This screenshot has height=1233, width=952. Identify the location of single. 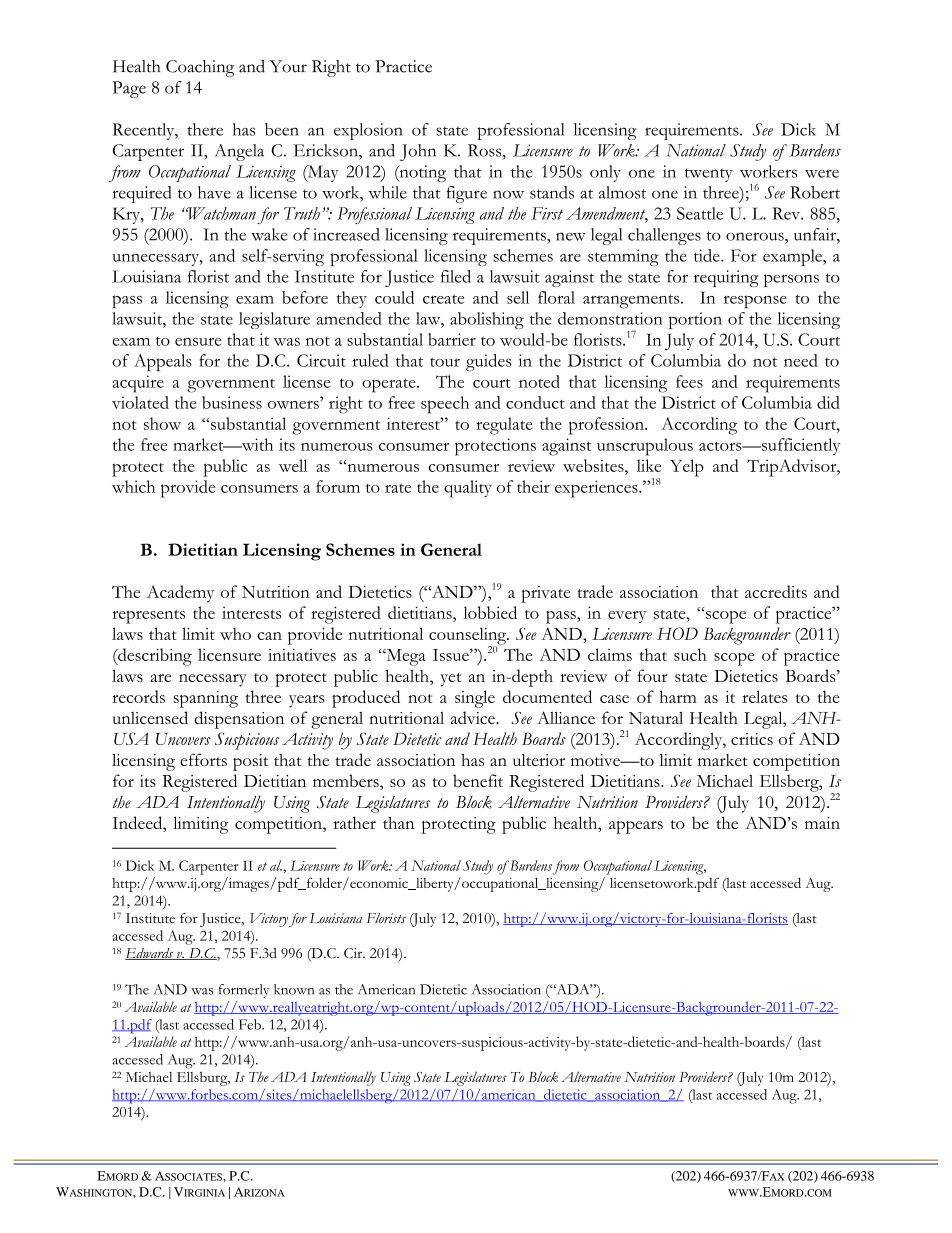
(475, 699).
